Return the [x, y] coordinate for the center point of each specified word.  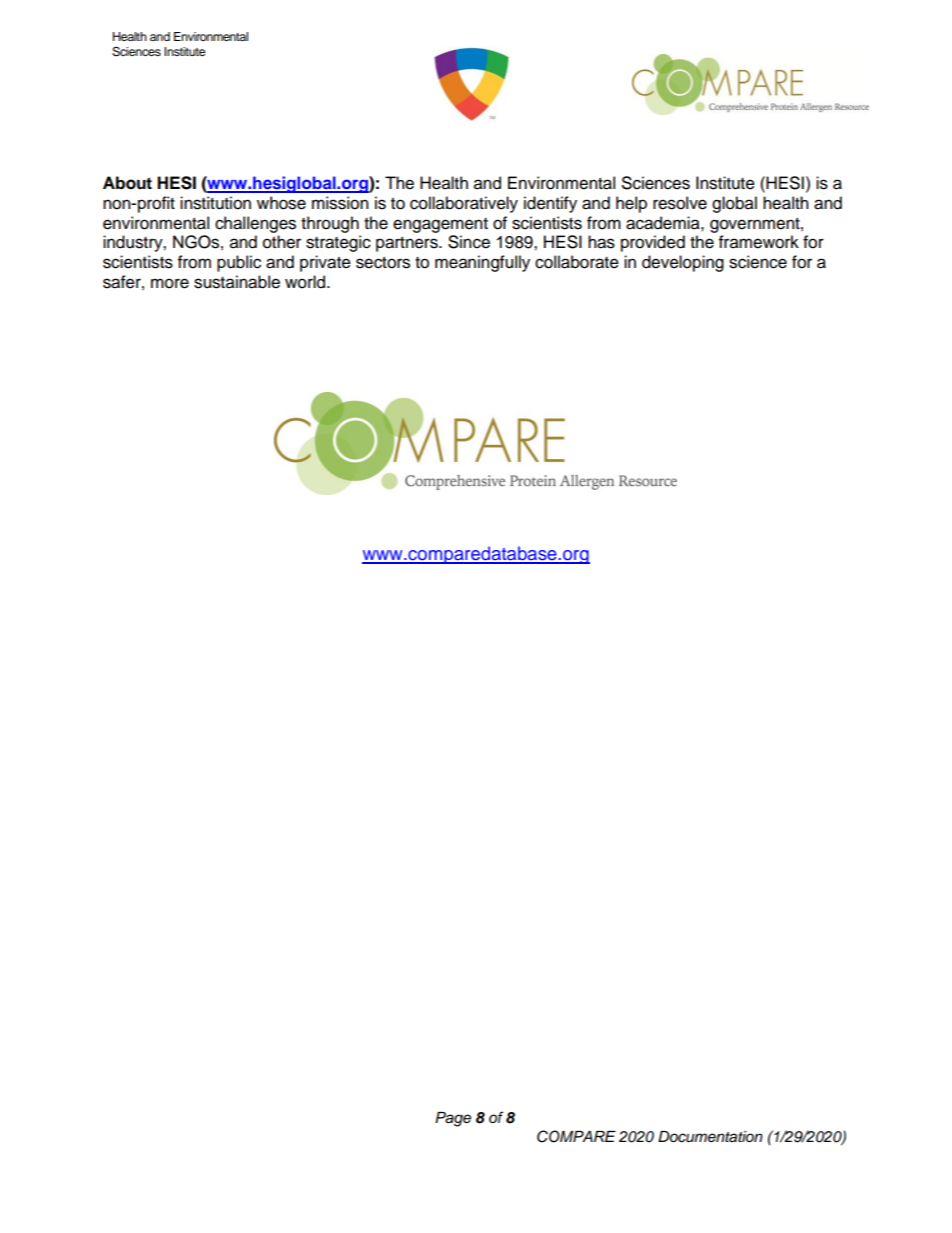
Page [453, 1119]
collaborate [577, 262]
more [170, 283]
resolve [680, 203]
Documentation [710, 1137]
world [306, 282]
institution [215, 203]
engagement [440, 225]
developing [683, 263]
